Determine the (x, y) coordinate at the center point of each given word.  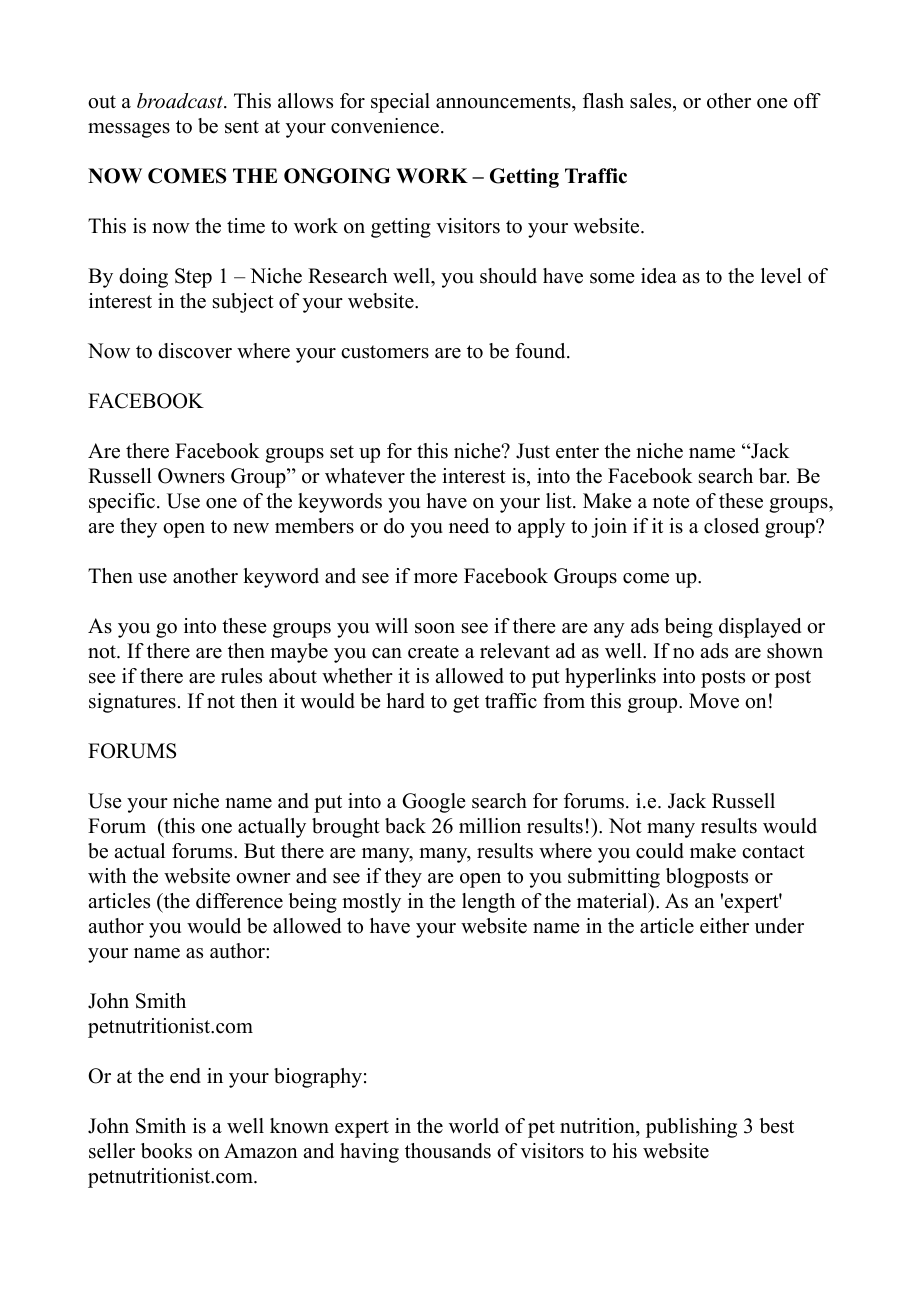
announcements (504, 102)
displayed (760, 628)
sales (652, 101)
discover (195, 351)
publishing (691, 1128)
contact (773, 852)
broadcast (181, 101)
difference (239, 901)
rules (241, 676)
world (474, 1126)
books (166, 1151)
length (489, 903)
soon (435, 628)
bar (774, 476)
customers (385, 352)
